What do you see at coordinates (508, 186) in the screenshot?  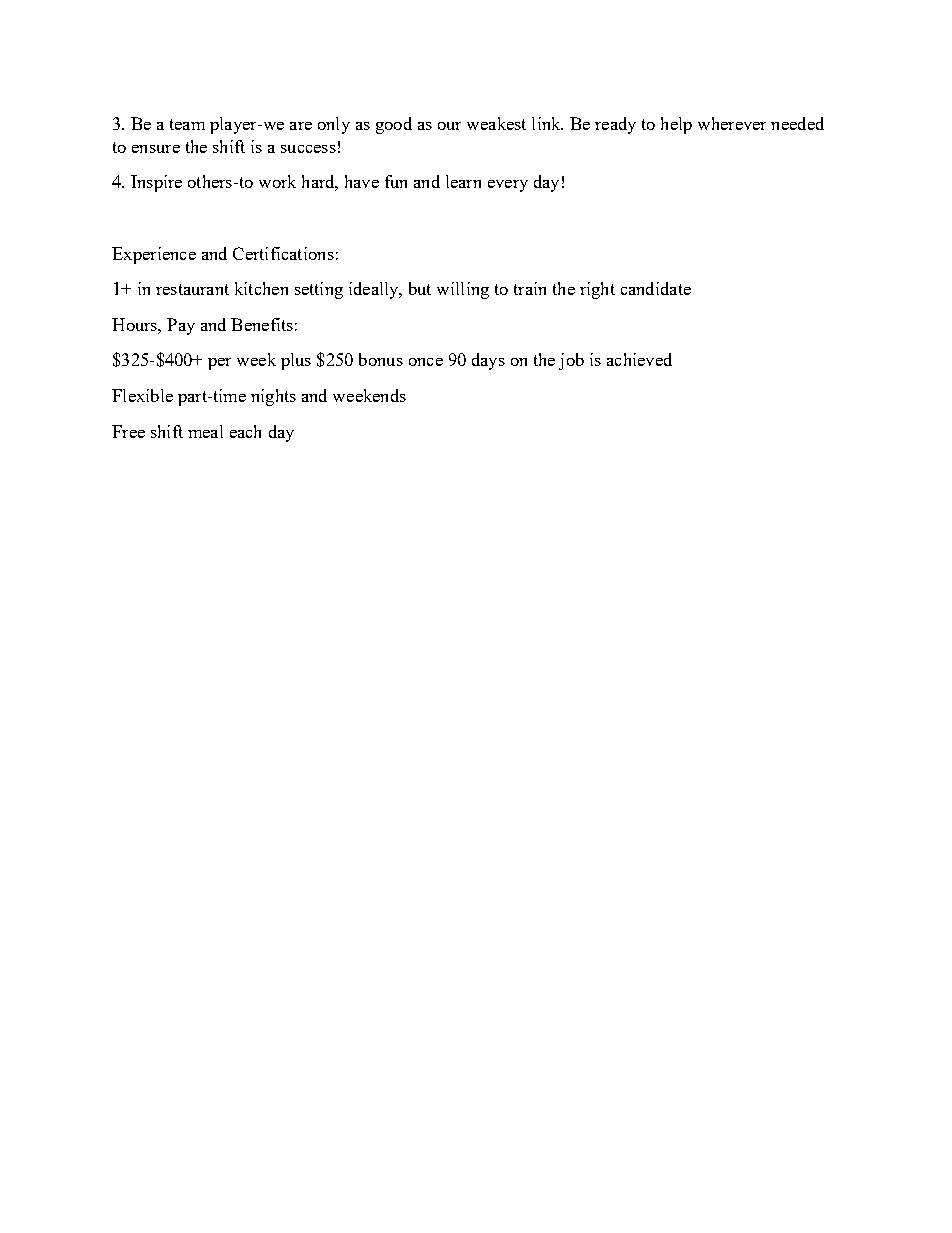 I see `every` at bounding box center [508, 186].
